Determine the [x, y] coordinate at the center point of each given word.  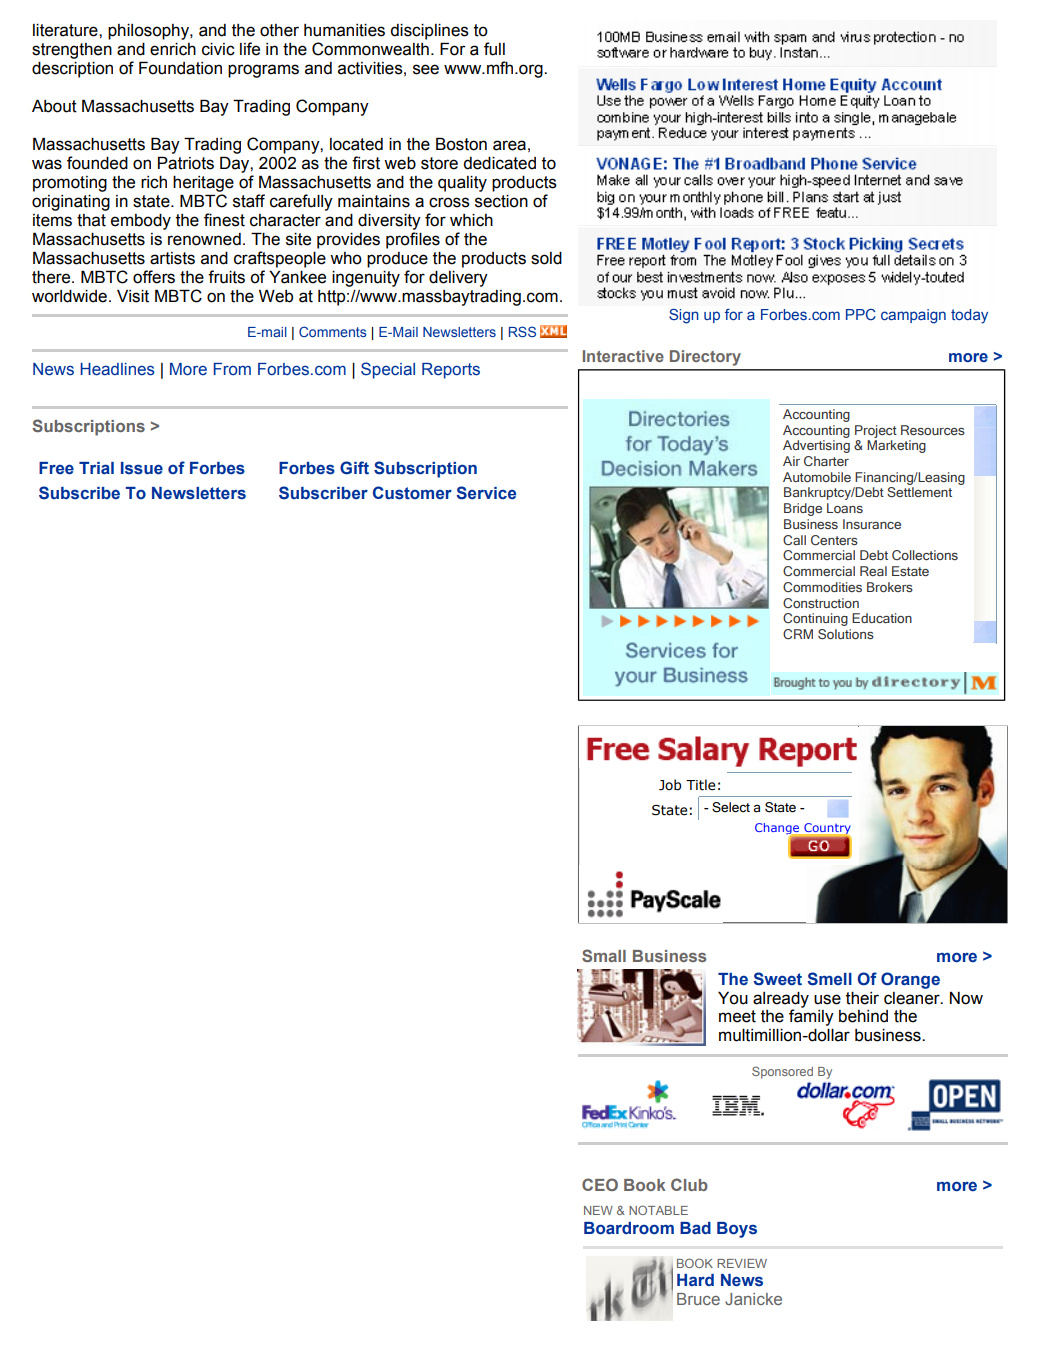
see [426, 69]
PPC [861, 314]
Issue [142, 468]
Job [670, 785]
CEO [600, 1184]
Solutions [846, 634]
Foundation [180, 68]
